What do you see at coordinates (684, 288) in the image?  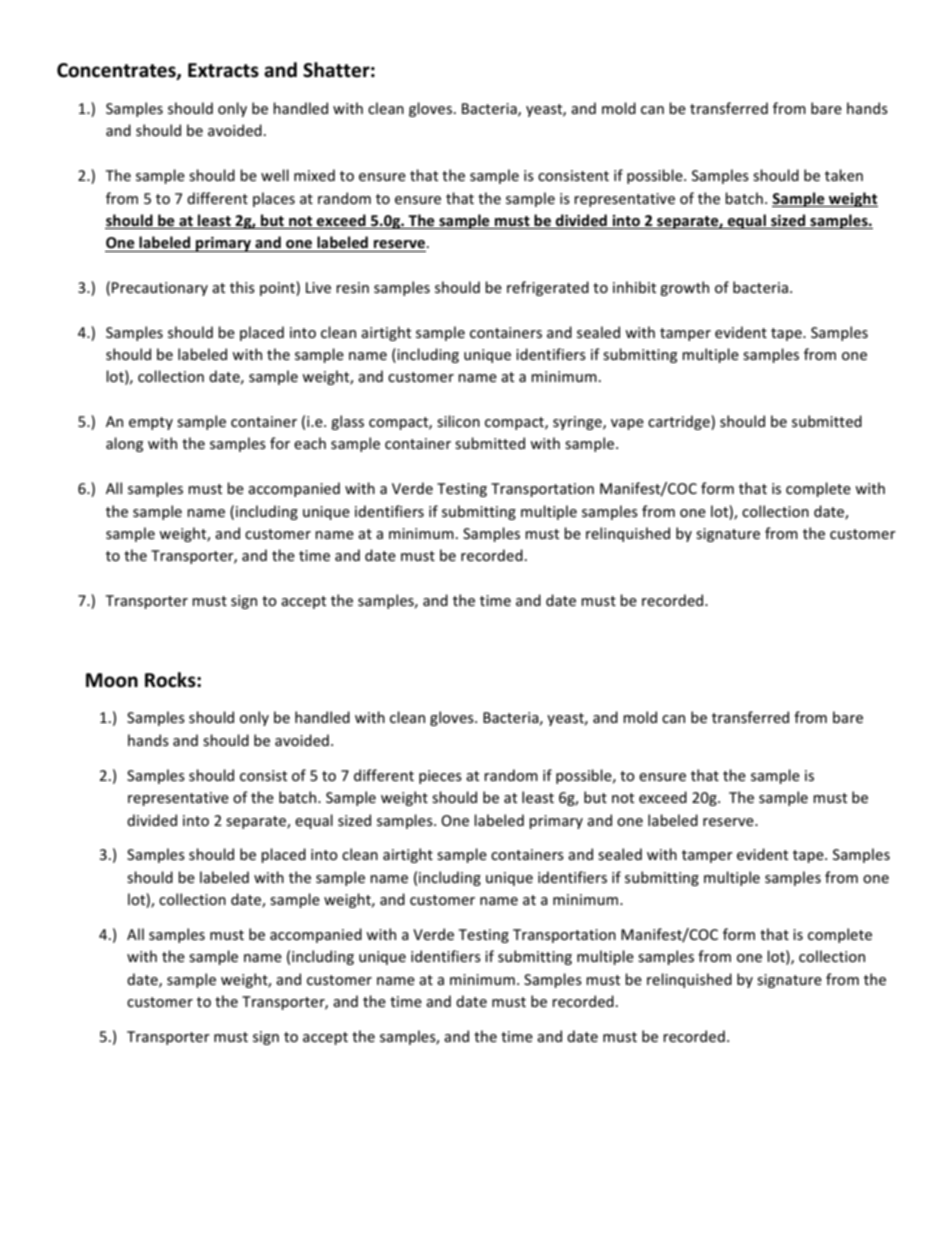 I see `growth` at bounding box center [684, 288].
